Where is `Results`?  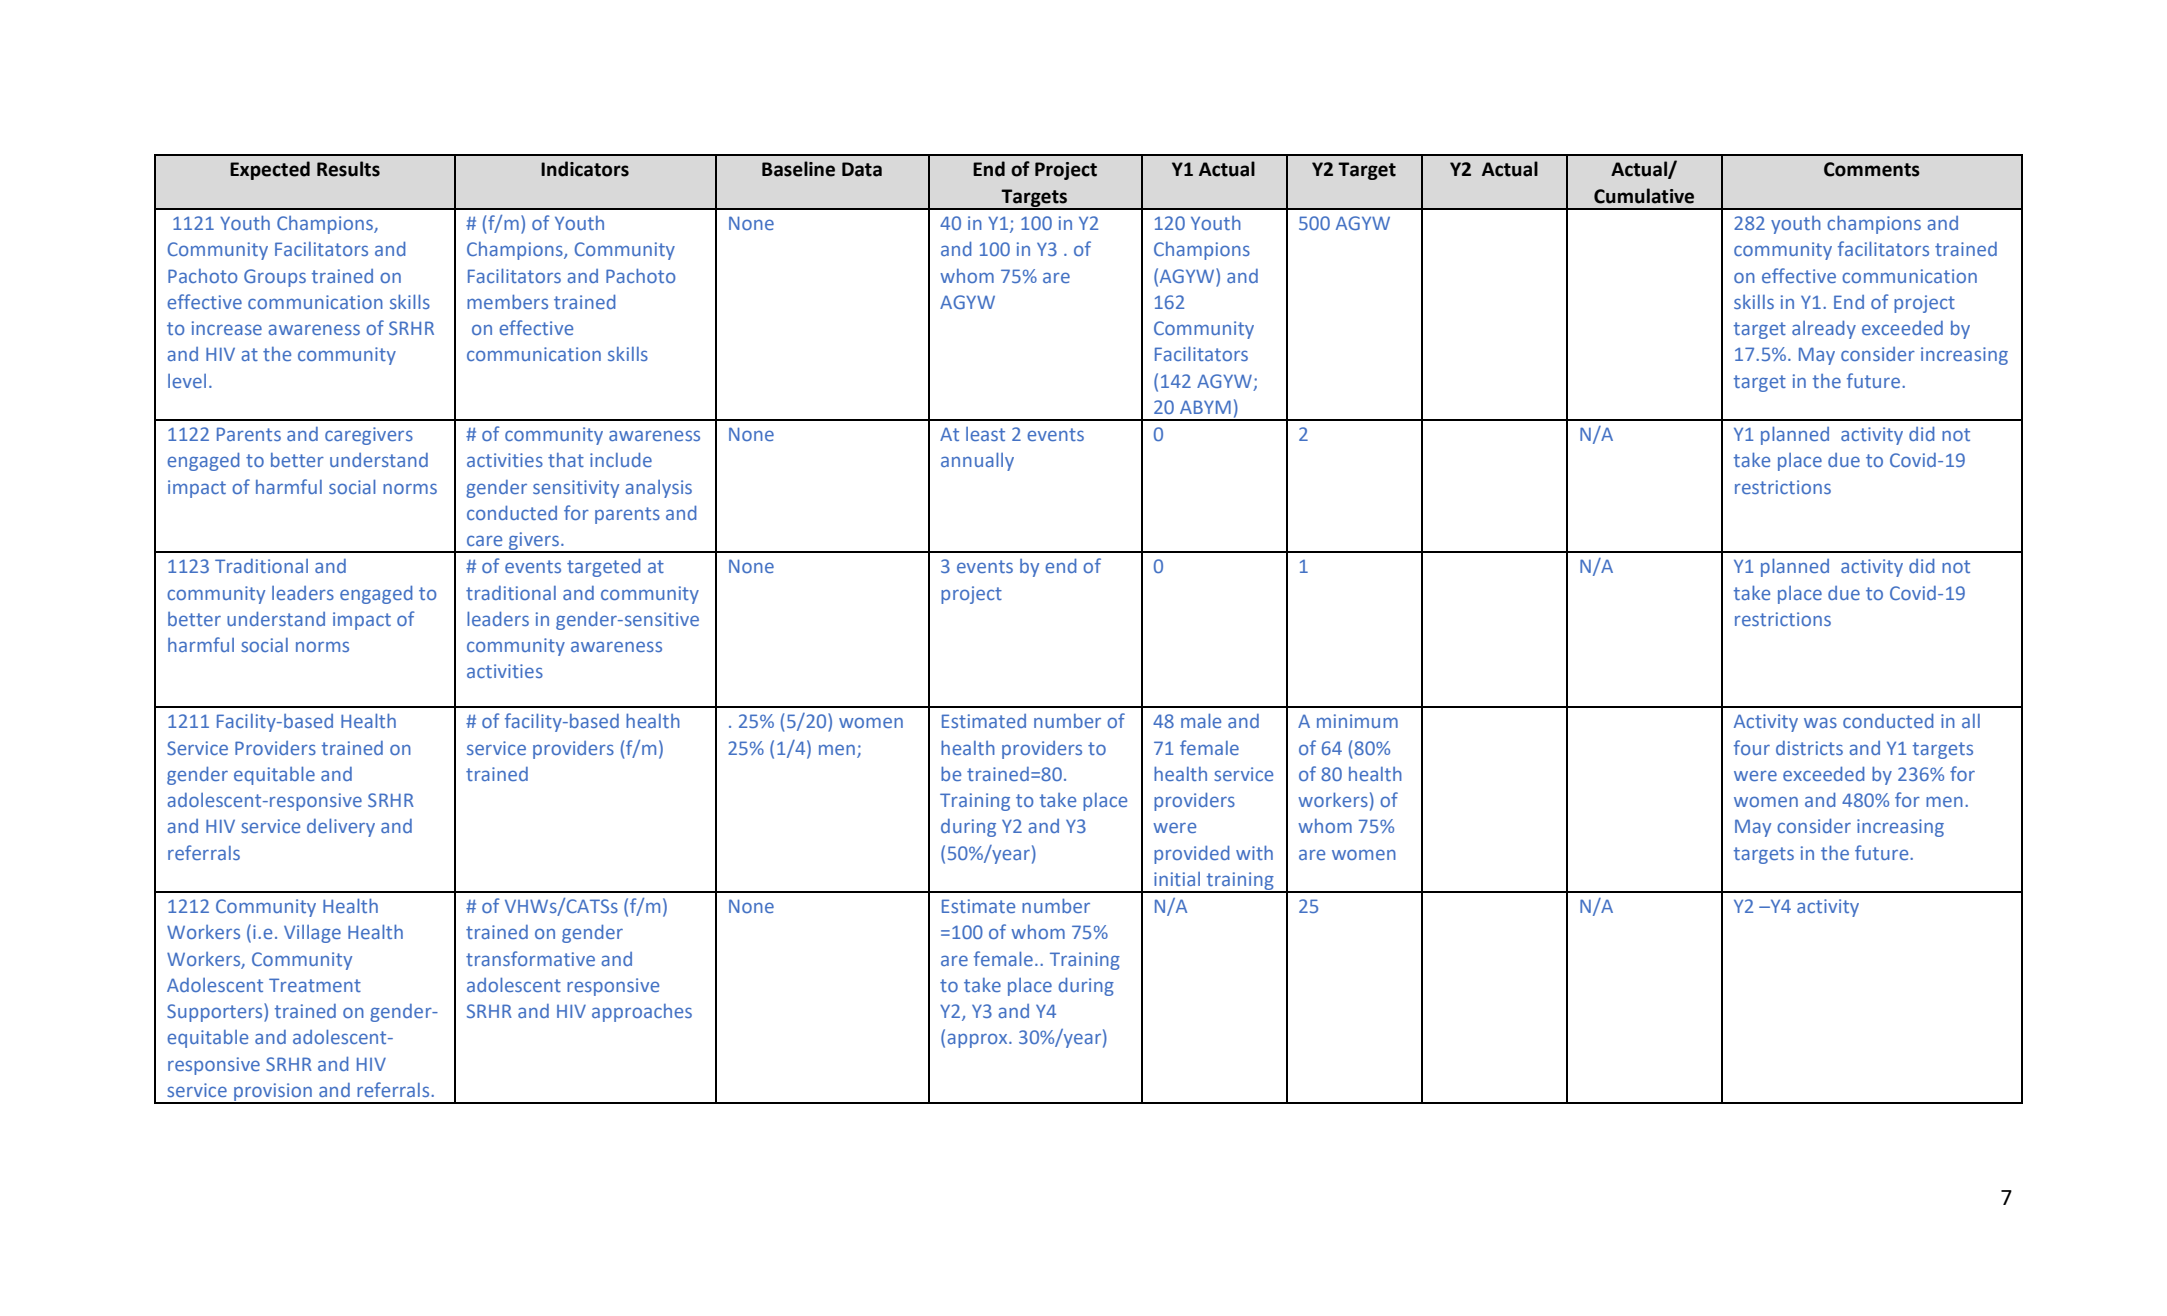
Results is located at coordinates (348, 169).
